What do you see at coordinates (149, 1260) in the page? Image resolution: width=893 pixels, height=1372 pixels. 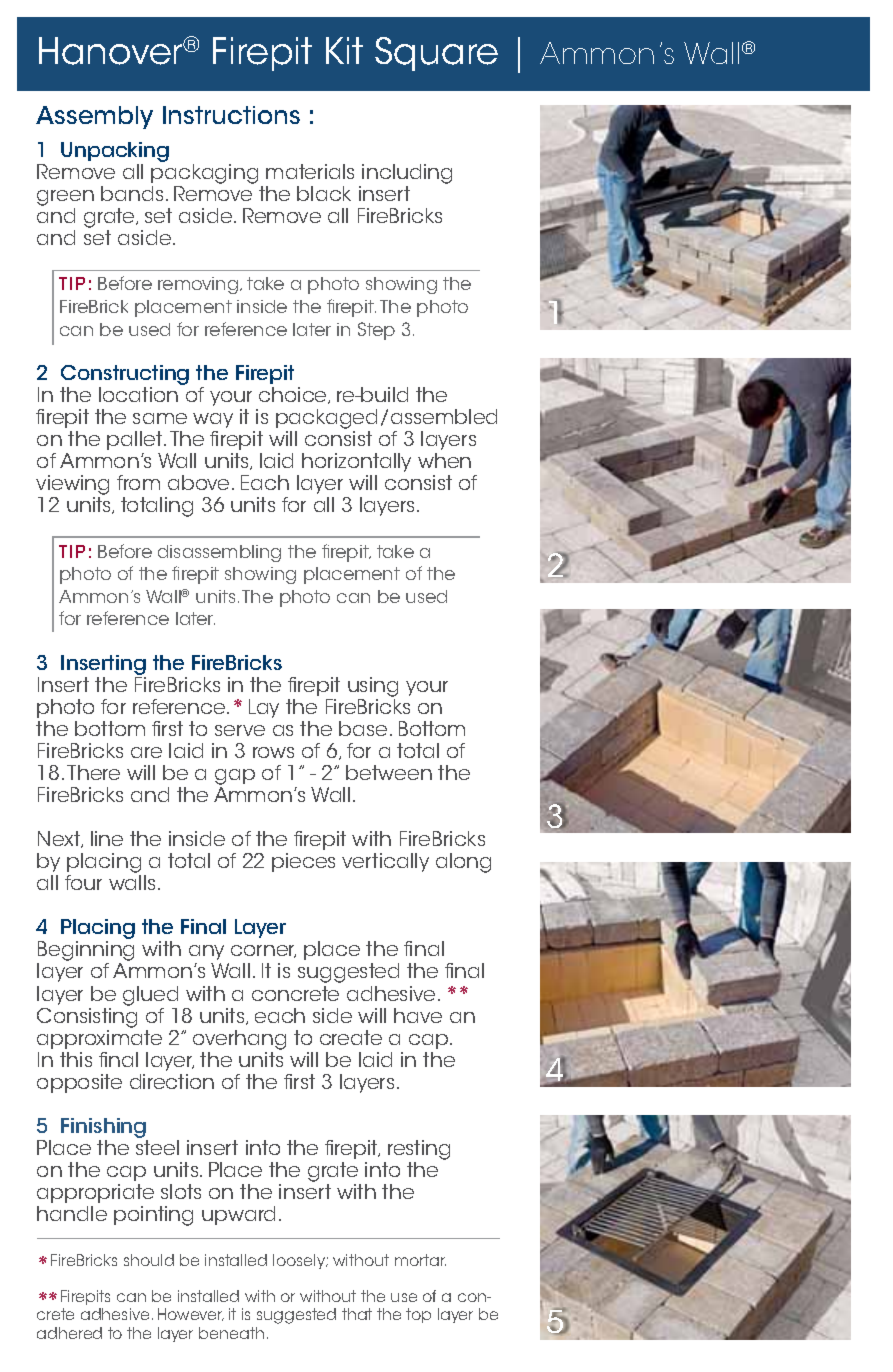 I see `should` at bounding box center [149, 1260].
